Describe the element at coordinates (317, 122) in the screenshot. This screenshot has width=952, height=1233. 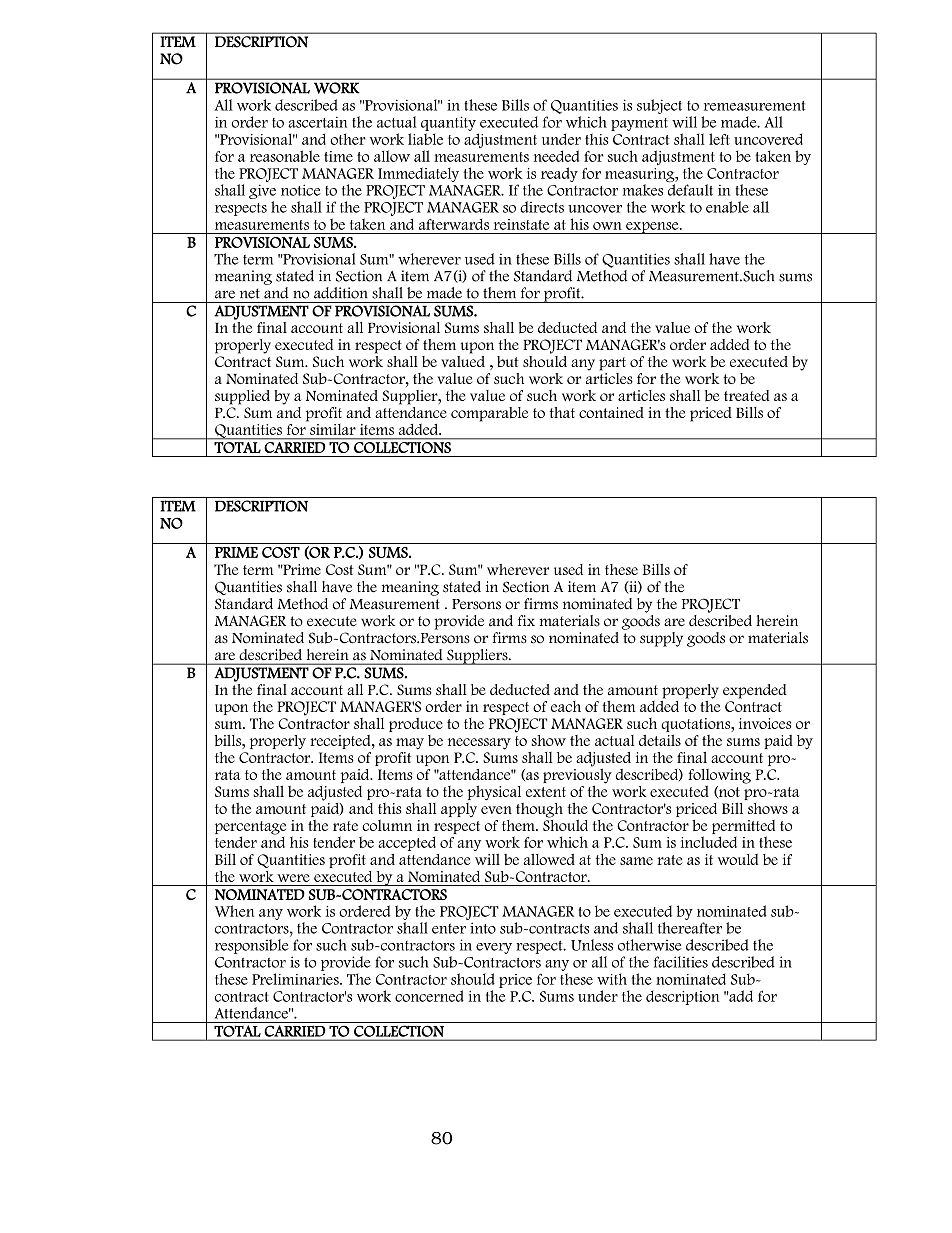
I see `ascertain` at that location.
